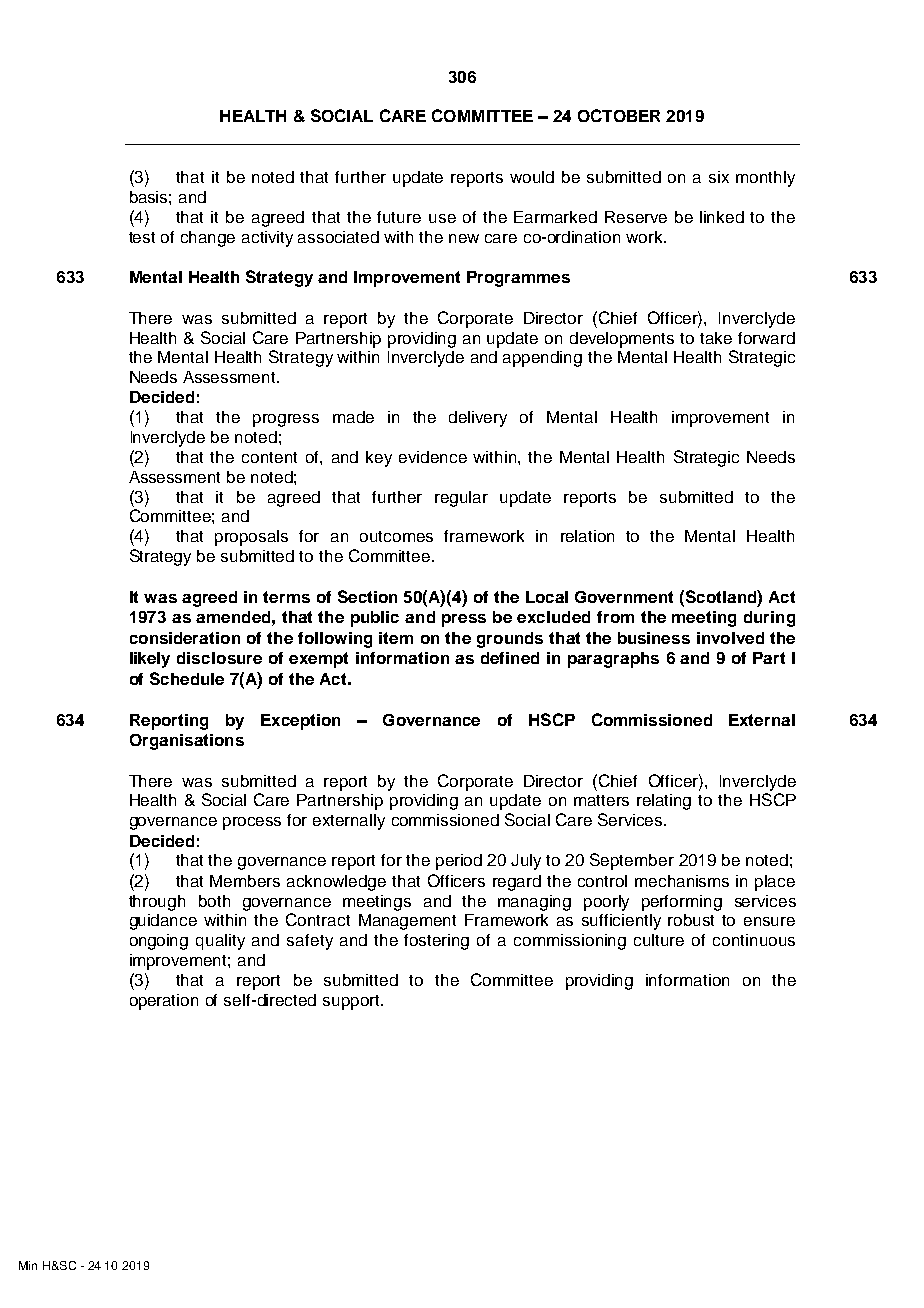  What do you see at coordinates (220, 942) in the screenshot?
I see `quality` at bounding box center [220, 942].
